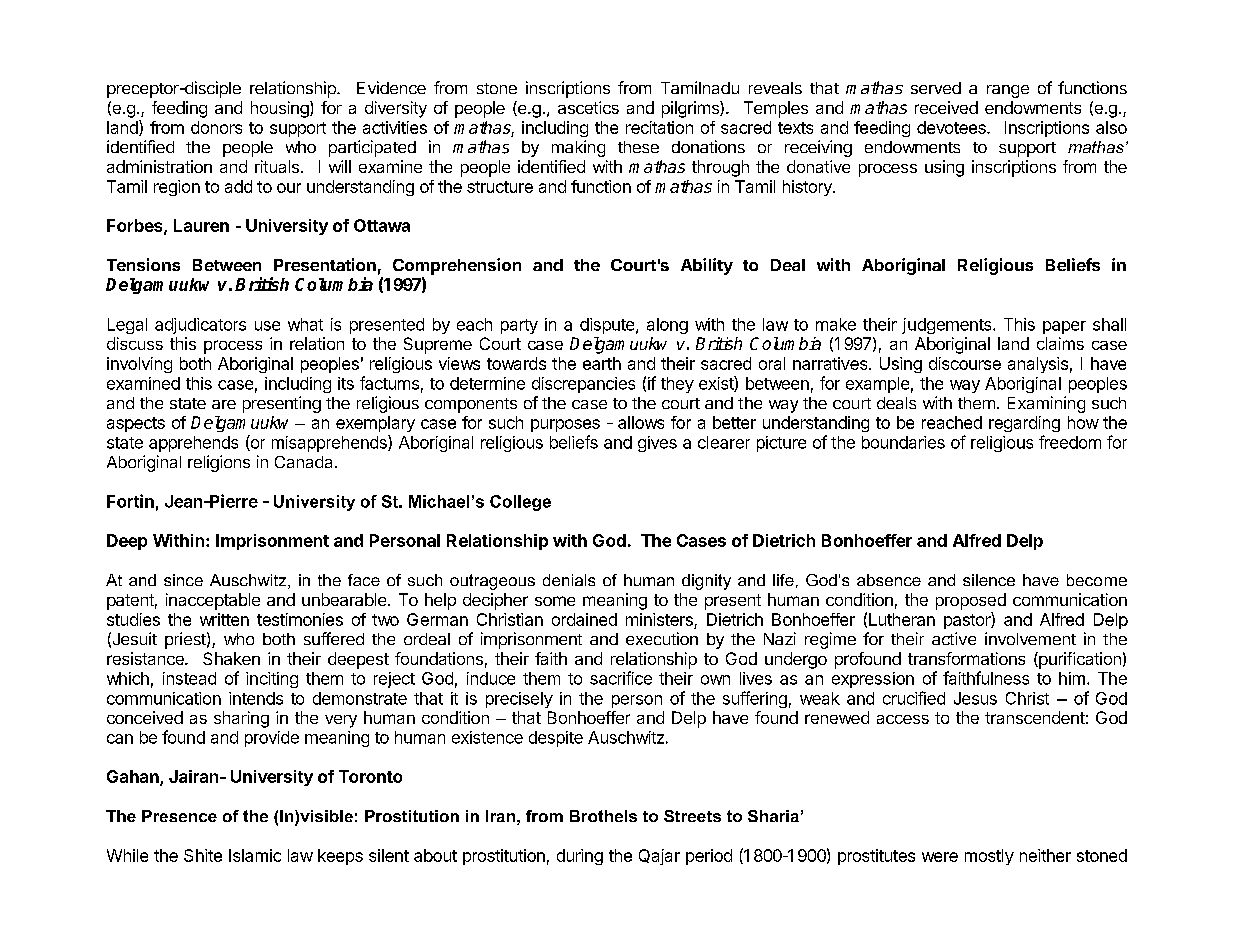 The width and height of the screenshot is (1233, 952). Describe the element at coordinates (975, 698) in the screenshot. I see `Jesus` at that location.
